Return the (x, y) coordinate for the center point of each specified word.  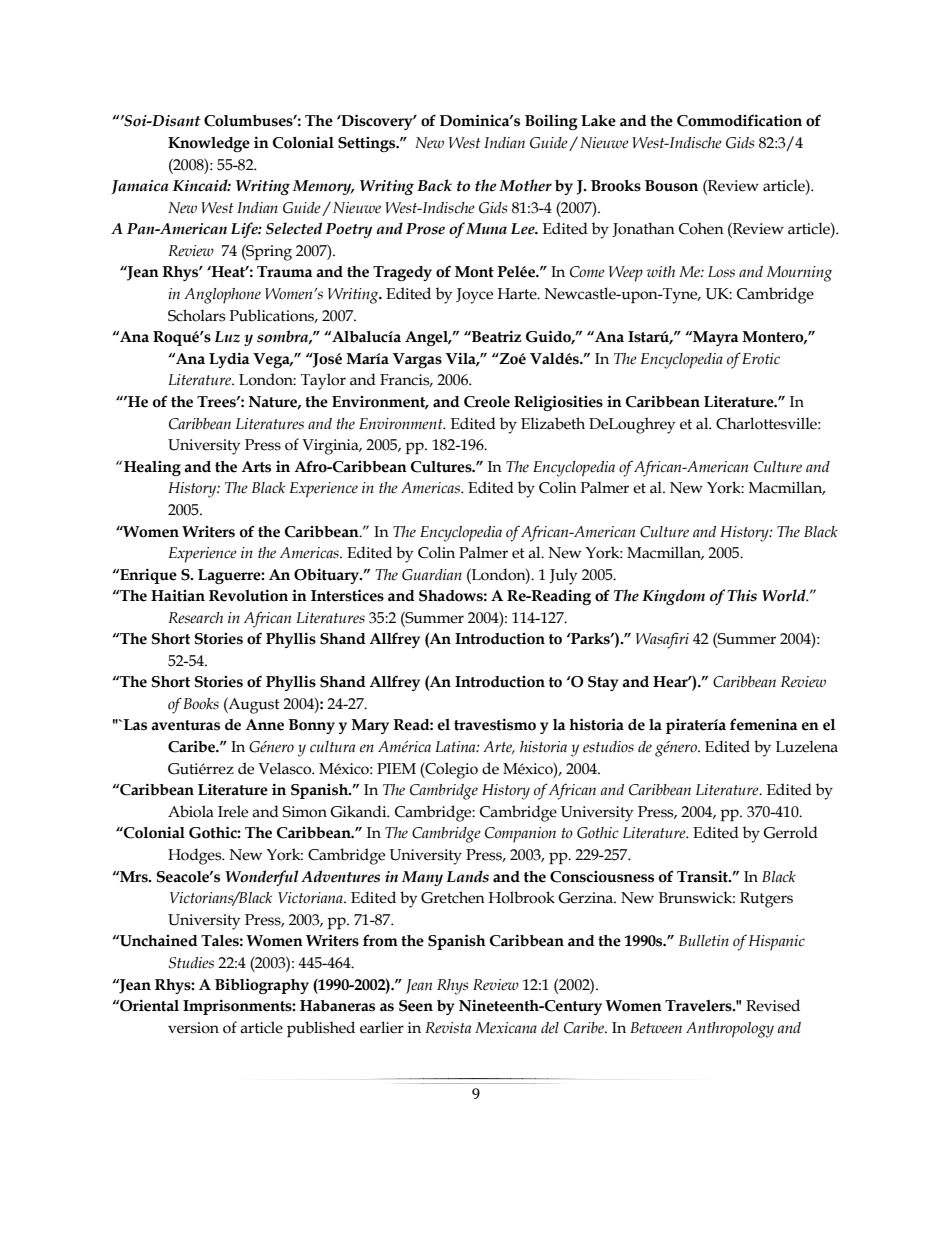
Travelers (699, 1006)
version (193, 1028)
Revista (448, 1028)
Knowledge (209, 144)
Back (434, 185)
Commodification (739, 120)
